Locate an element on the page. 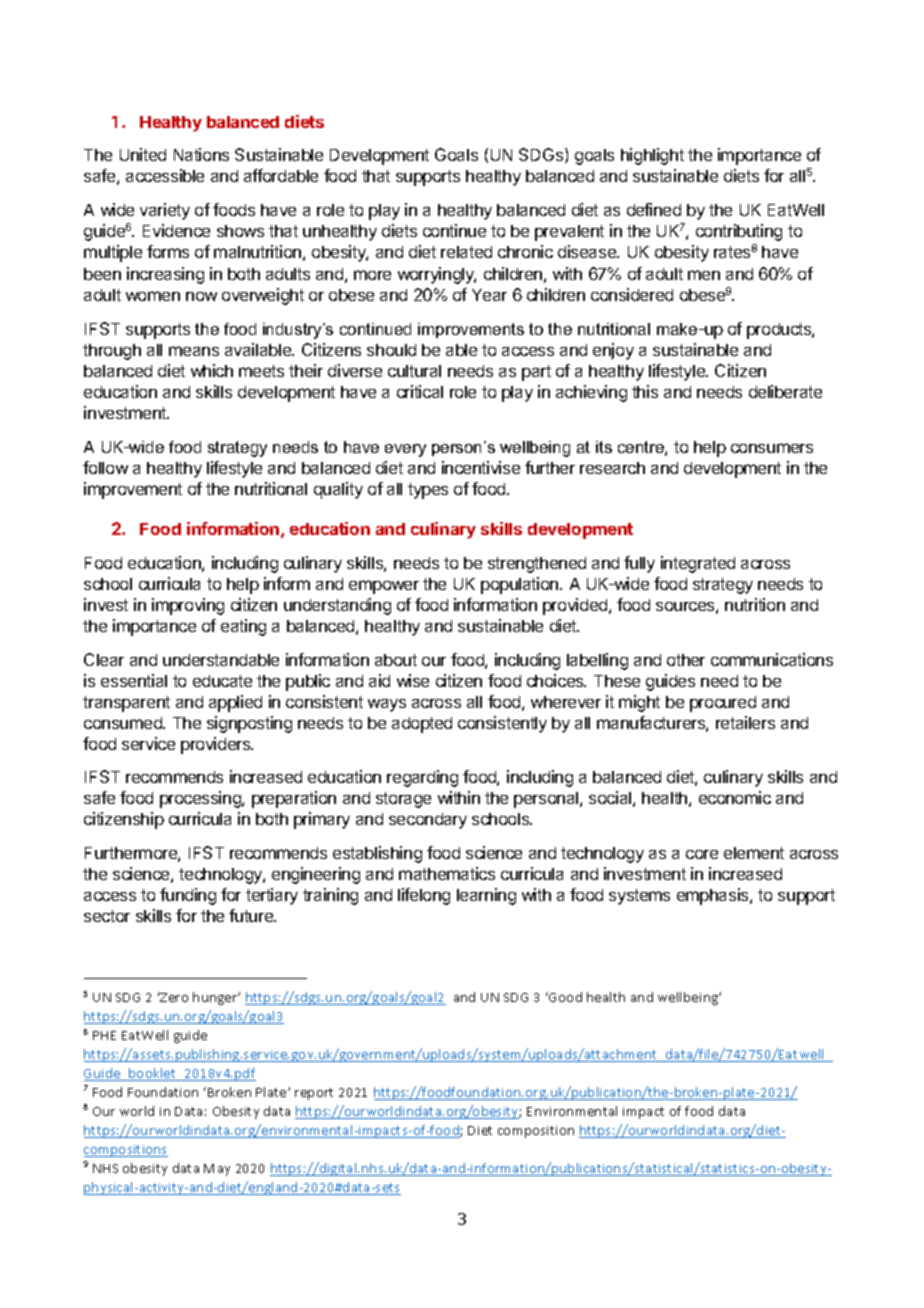 The width and height of the image is (924, 1308). core is located at coordinates (702, 854).
